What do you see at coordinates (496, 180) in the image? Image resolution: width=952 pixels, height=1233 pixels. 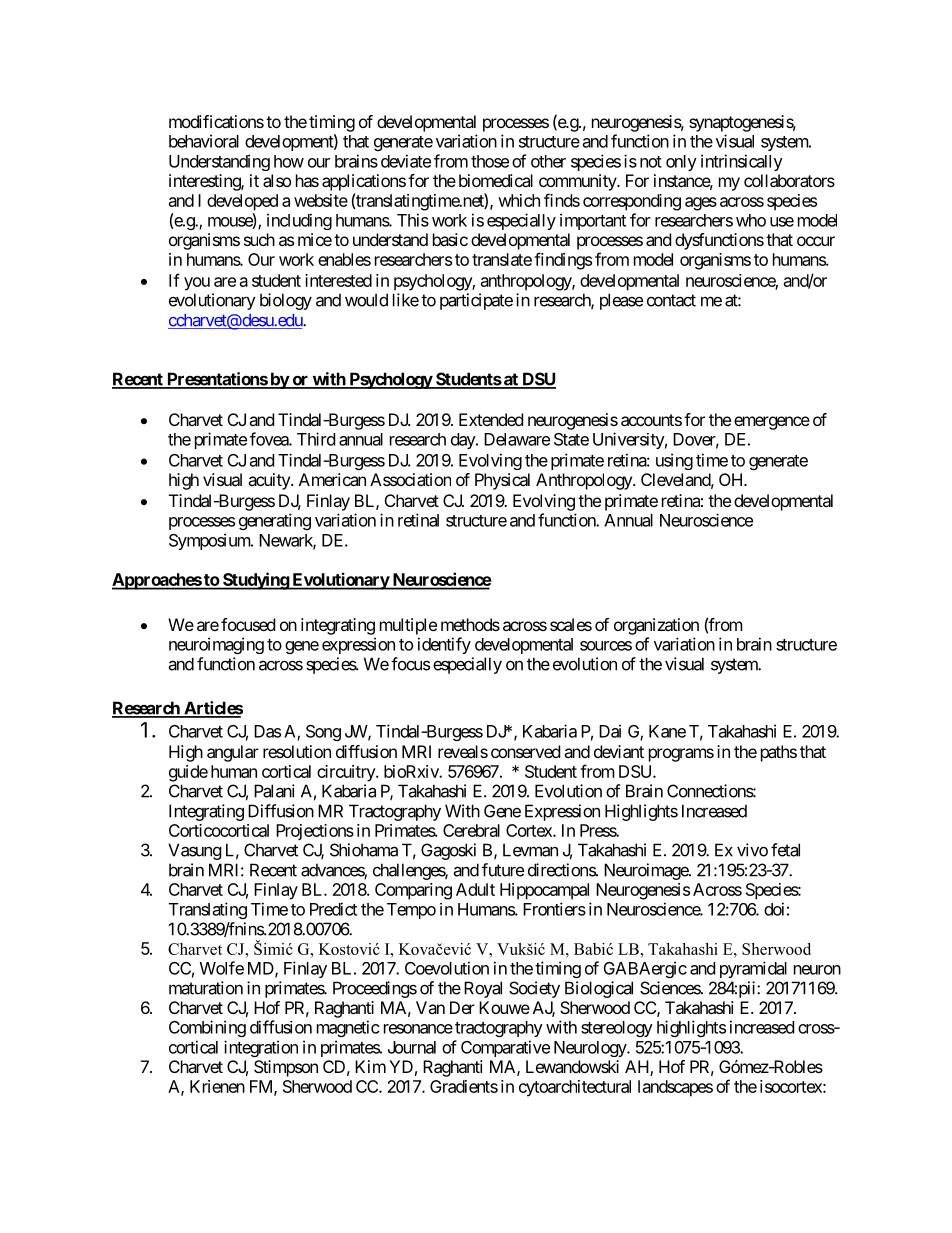 I see `biomedical` at bounding box center [496, 180].
